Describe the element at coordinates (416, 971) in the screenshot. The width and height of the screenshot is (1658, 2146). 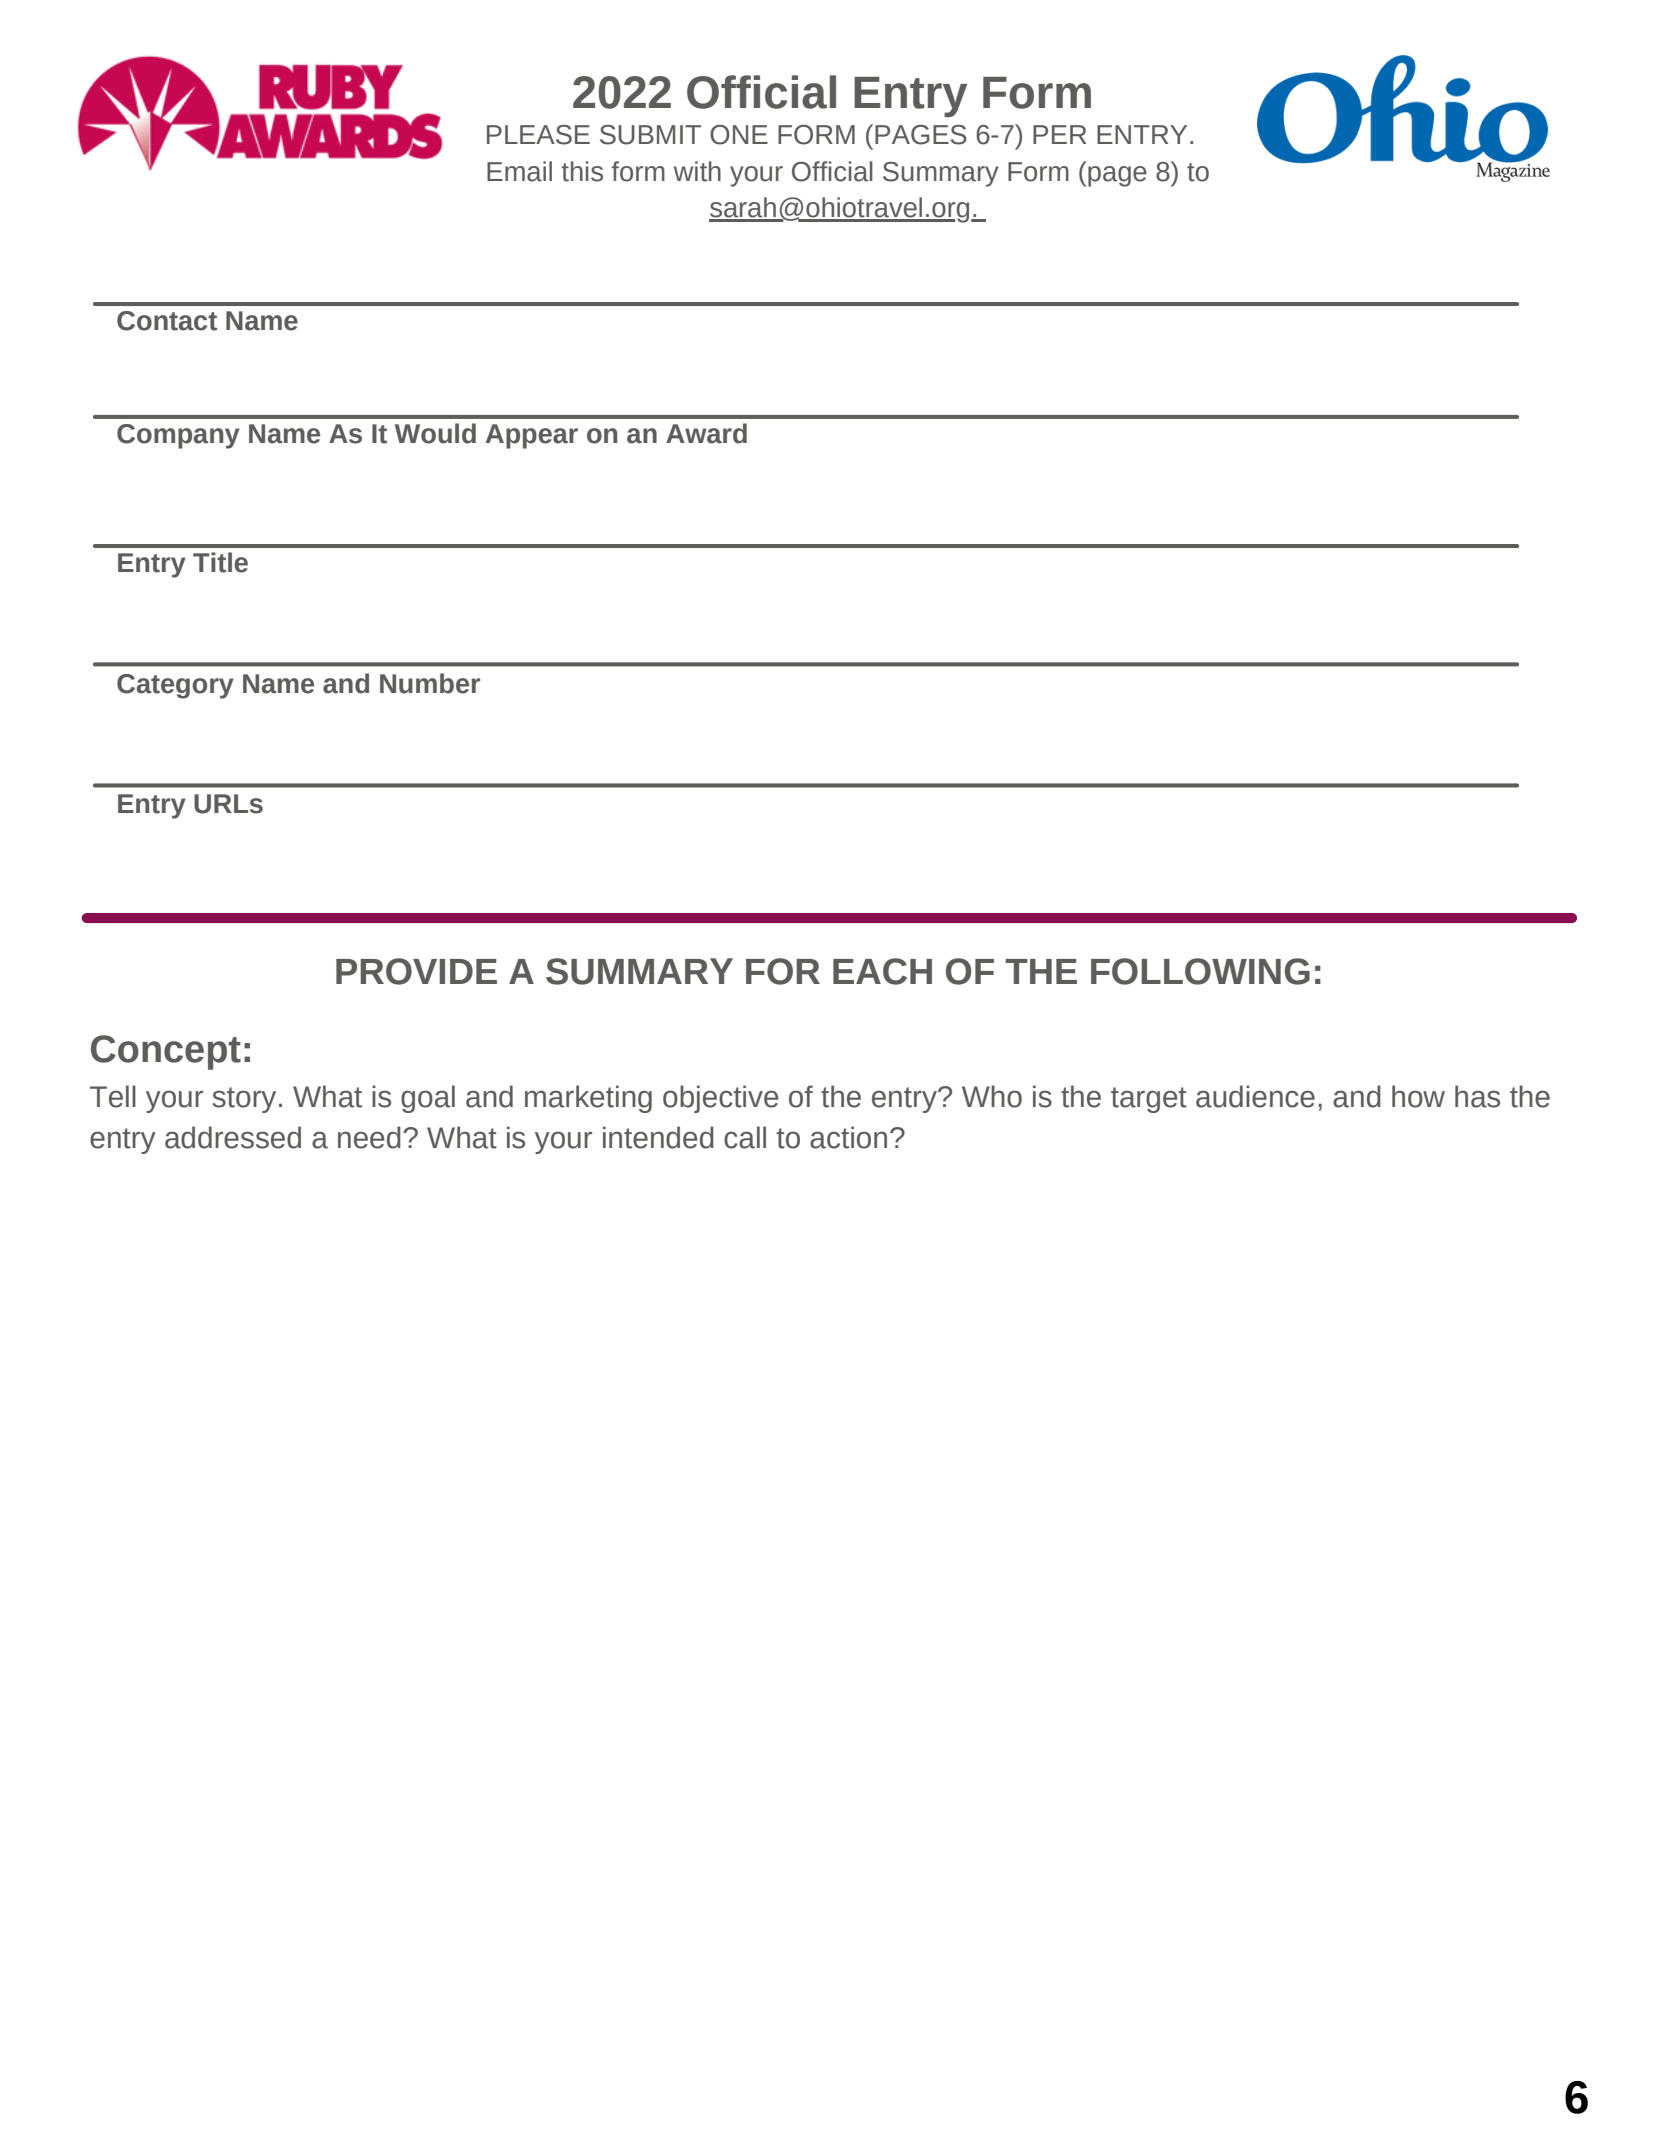
I see `PROVIDE` at that location.
